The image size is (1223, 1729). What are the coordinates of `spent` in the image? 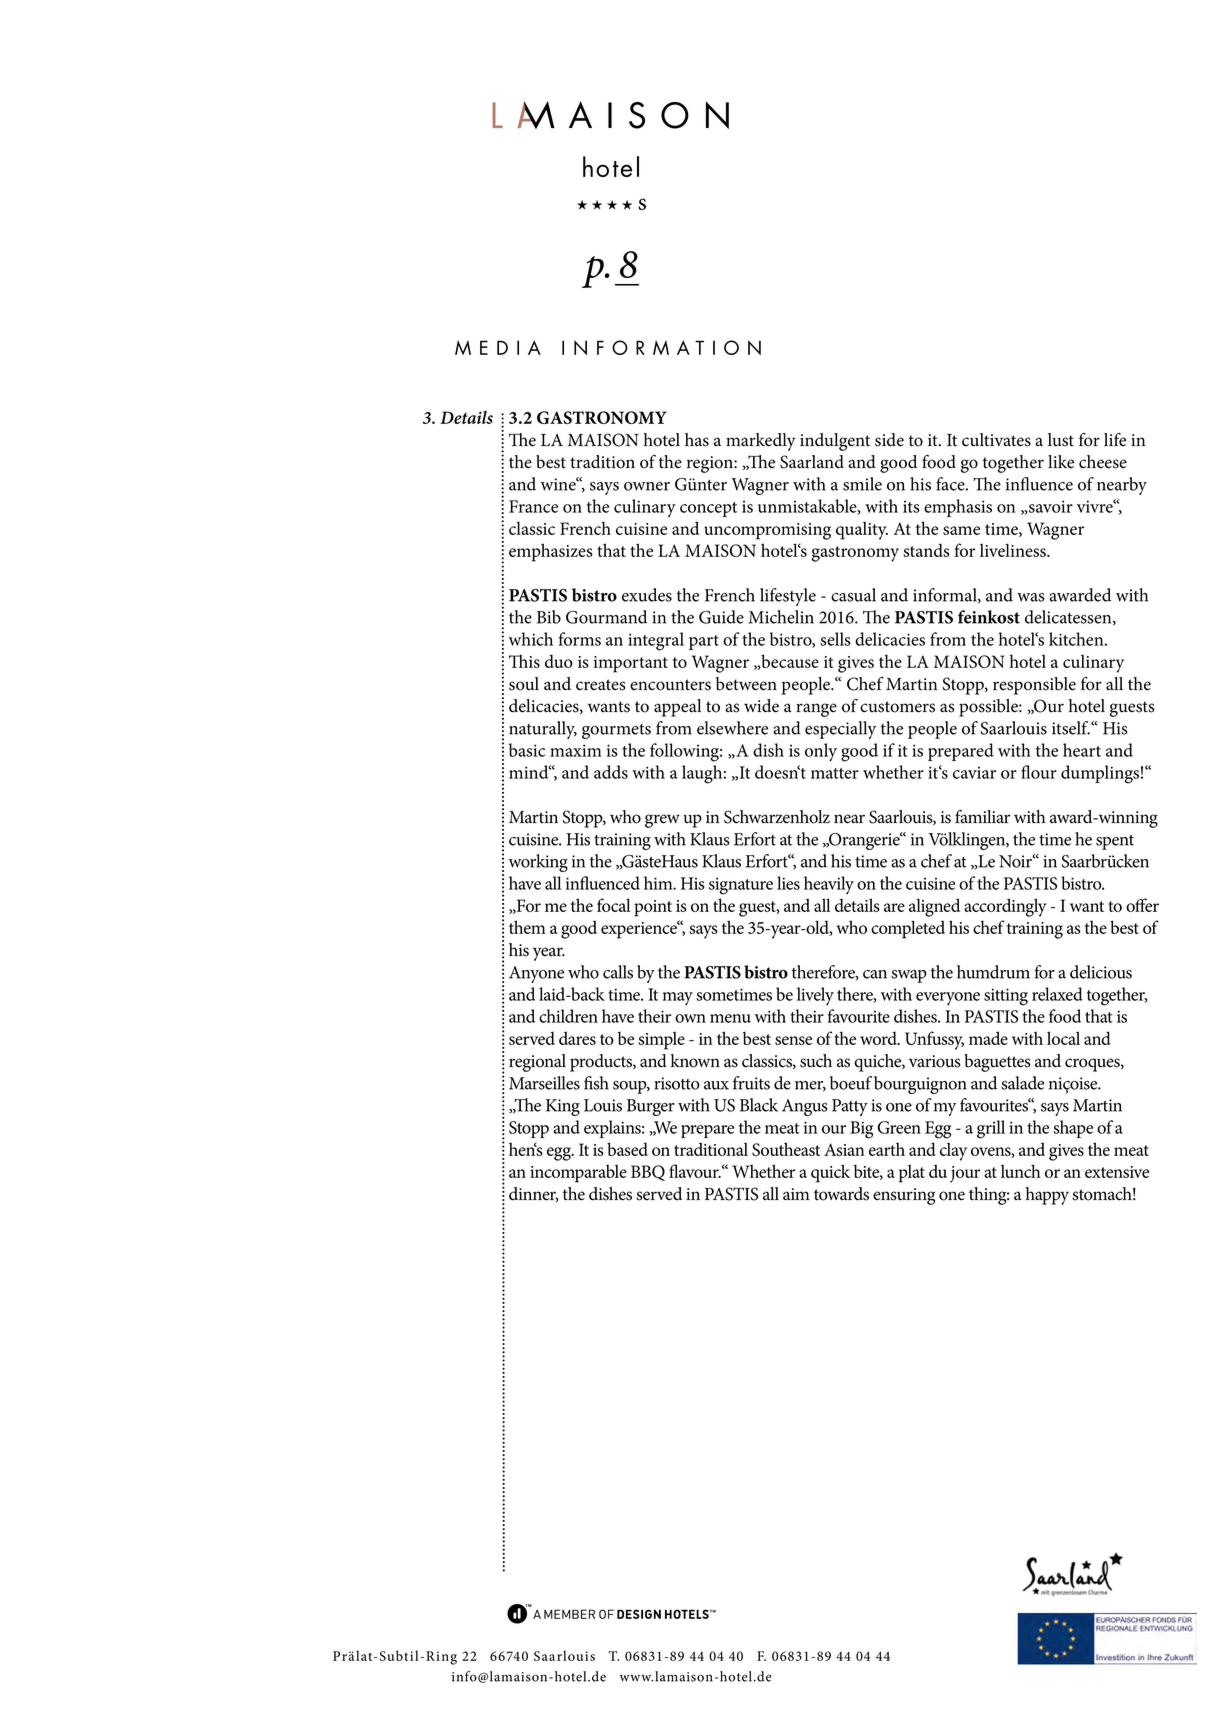 It's located at (1115, 842).
